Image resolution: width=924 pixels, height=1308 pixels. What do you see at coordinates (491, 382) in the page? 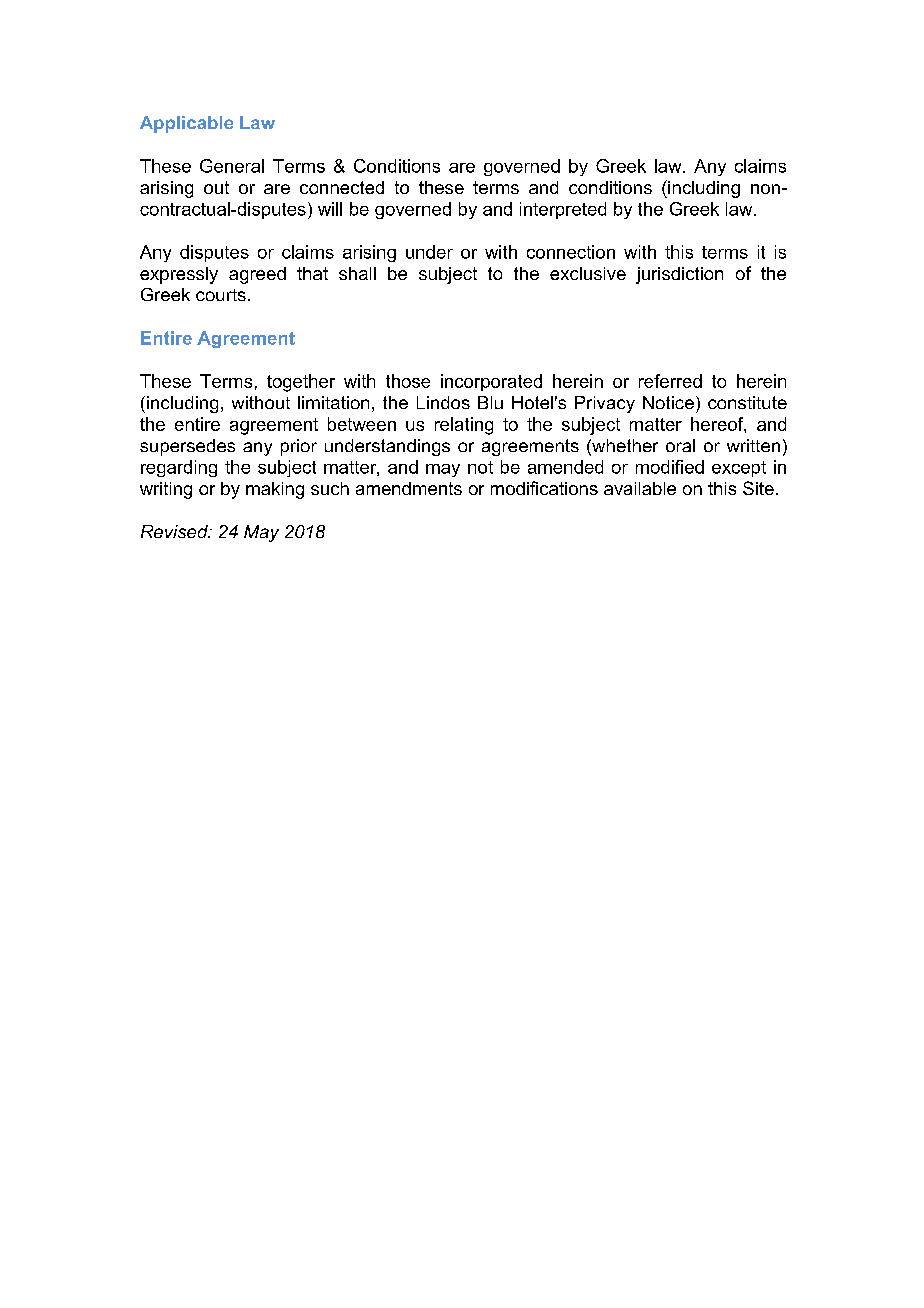
I see `incorporated` at bounding box center [491, 382].
